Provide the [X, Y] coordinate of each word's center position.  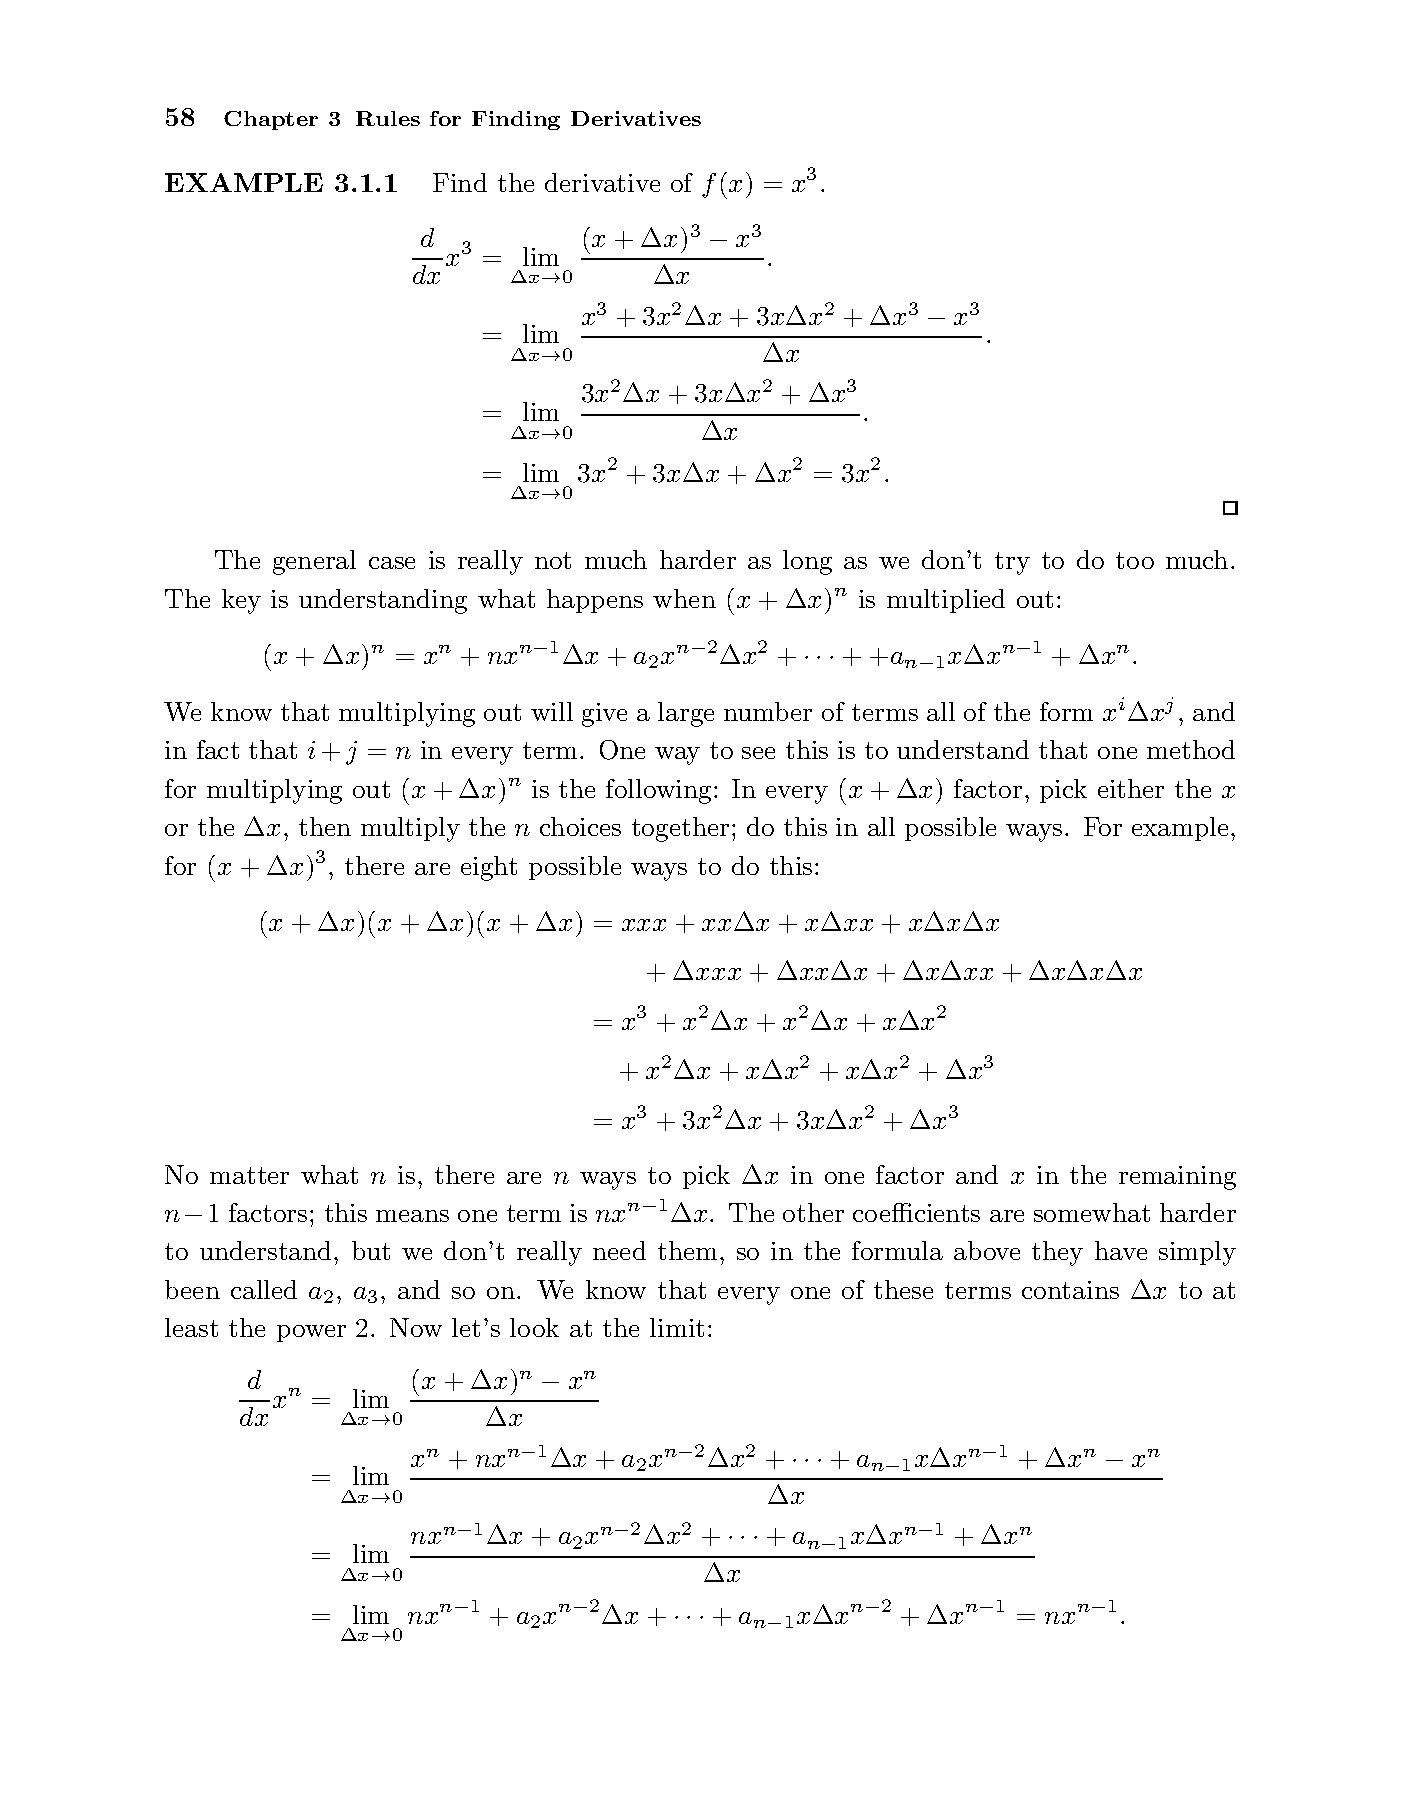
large [686, 714]
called [264, 1289]
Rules [388, 118]
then [325, 826]
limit [677, 1327]
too [1135, 560]
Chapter [271, 120]
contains [1070, 1290]
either [1131, 788]
